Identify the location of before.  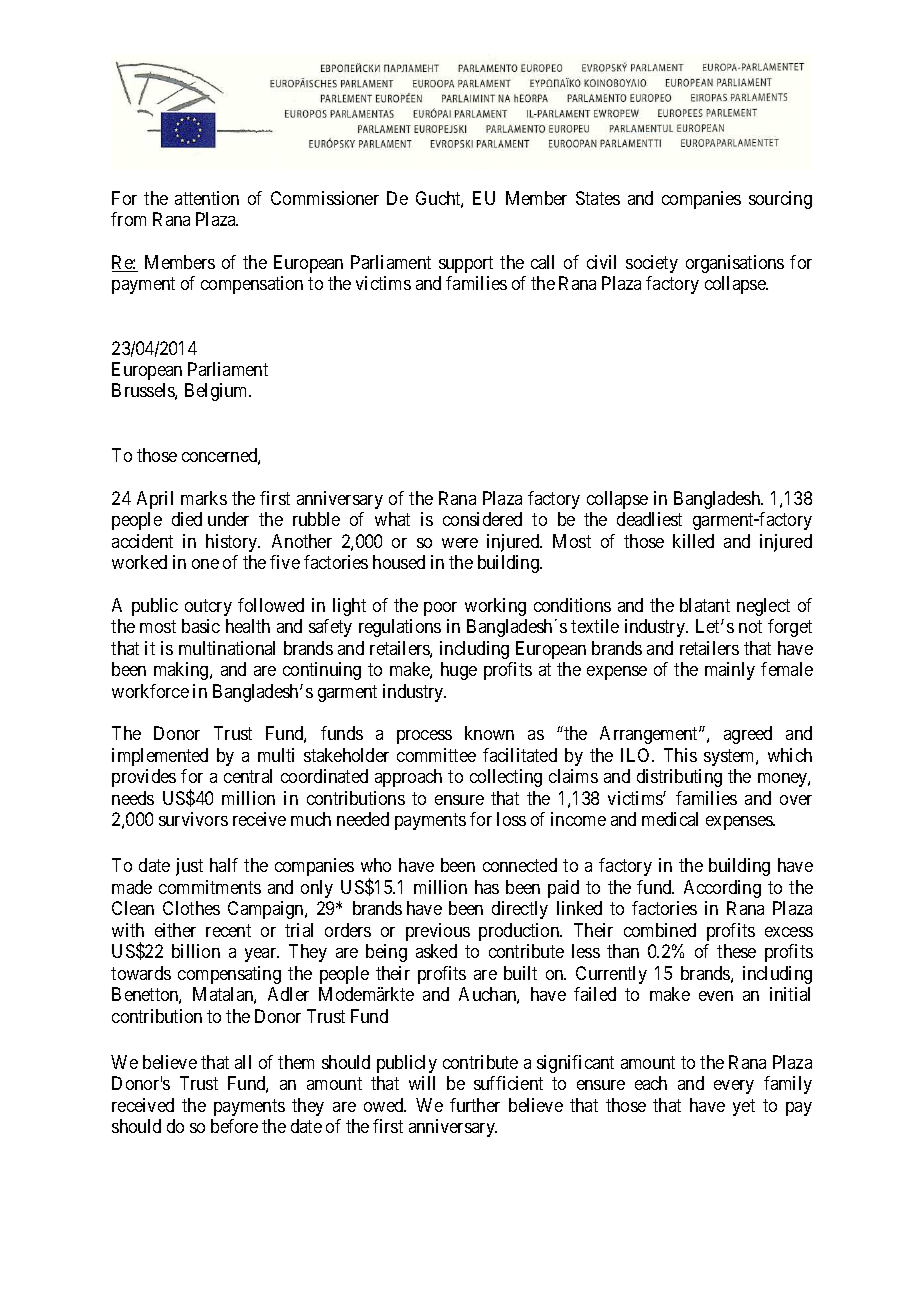
(234, 1126).
